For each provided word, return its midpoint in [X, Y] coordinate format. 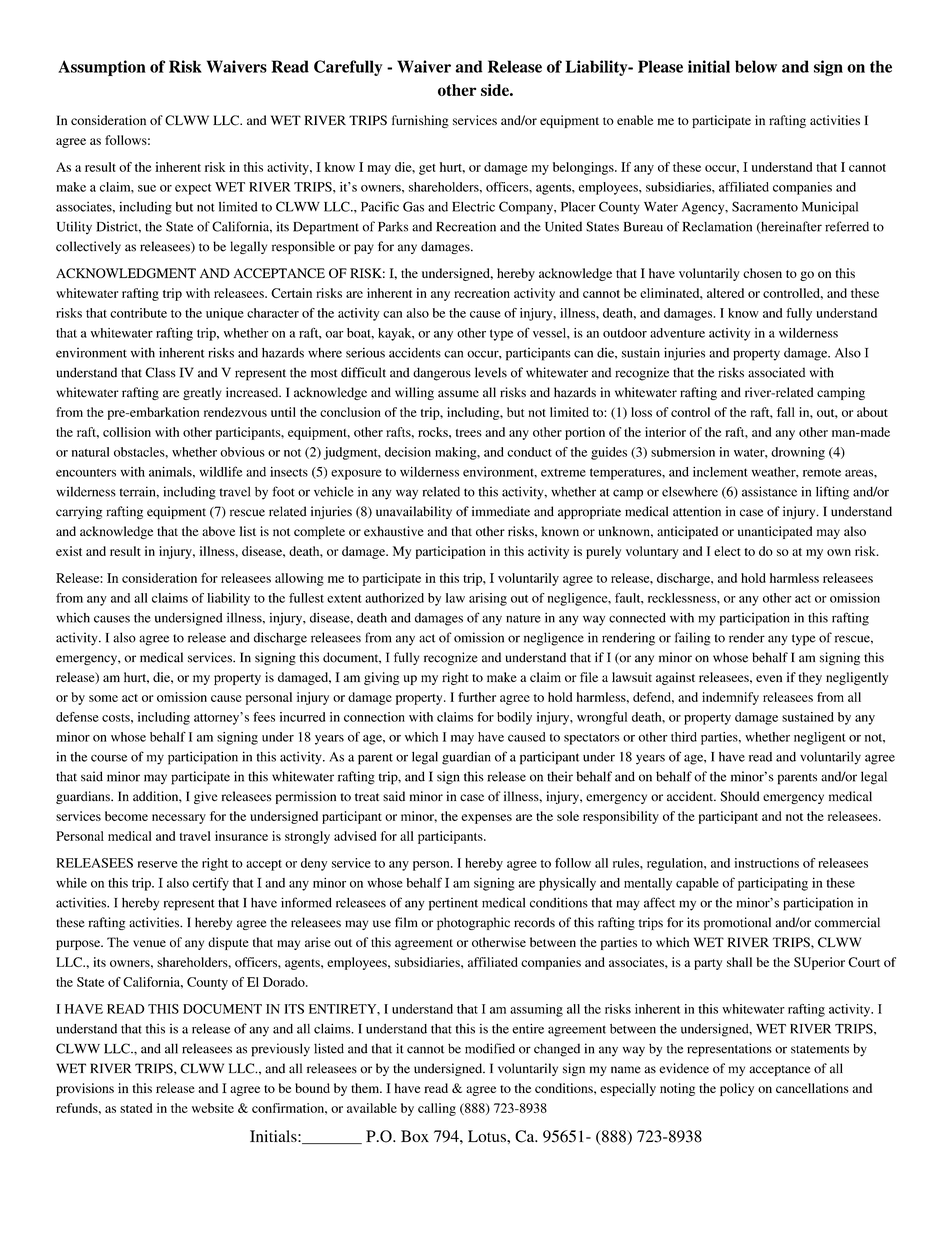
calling [437, 1109]
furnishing [420, 121]
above [218, 531]
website [213, 1108]
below [756, 66]
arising [488, 599]
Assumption [102, 68]
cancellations [812, 1088]
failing [693, 639]
